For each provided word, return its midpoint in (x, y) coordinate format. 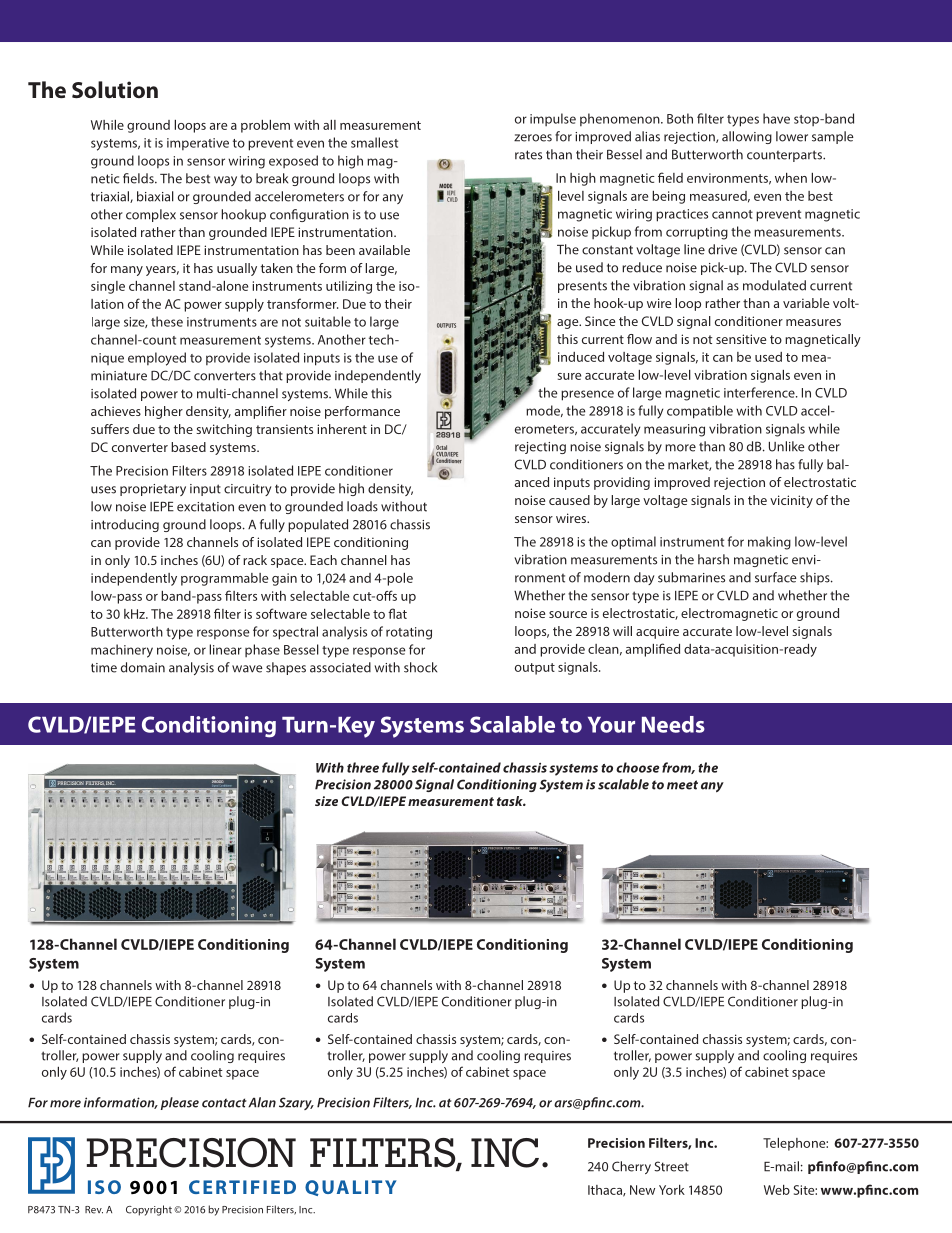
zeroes (533, 138)
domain (143, 667)
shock (420, 667)
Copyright (149, 1210)
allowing (747, 137)
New (642, 1190)
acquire (657, 632)
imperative (198, 144)
